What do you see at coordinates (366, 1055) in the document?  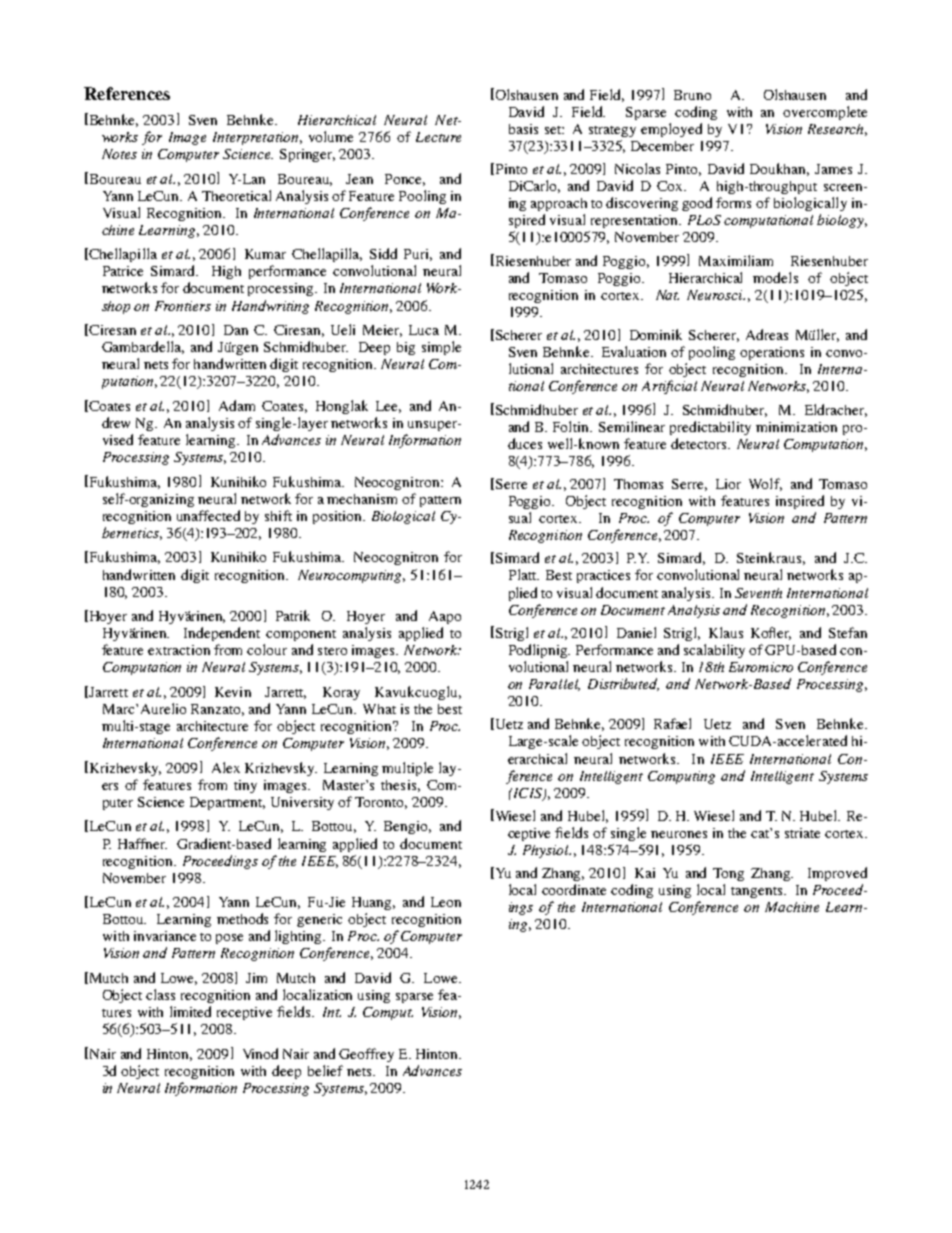 I see `Geoffrey` at bounding box center [366, 1055].
